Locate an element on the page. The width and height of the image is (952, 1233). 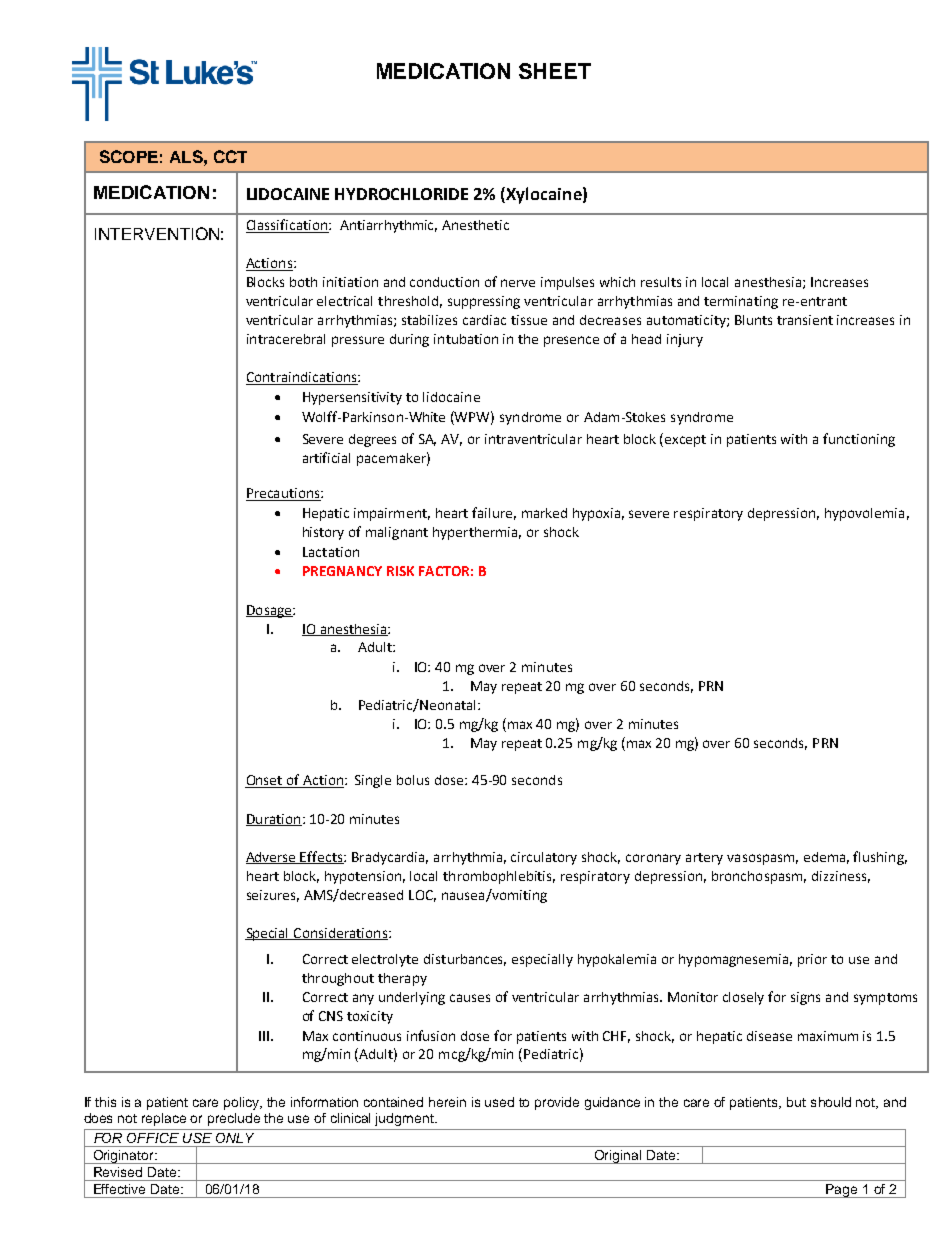
transient is located at coordinates (805, 320).
